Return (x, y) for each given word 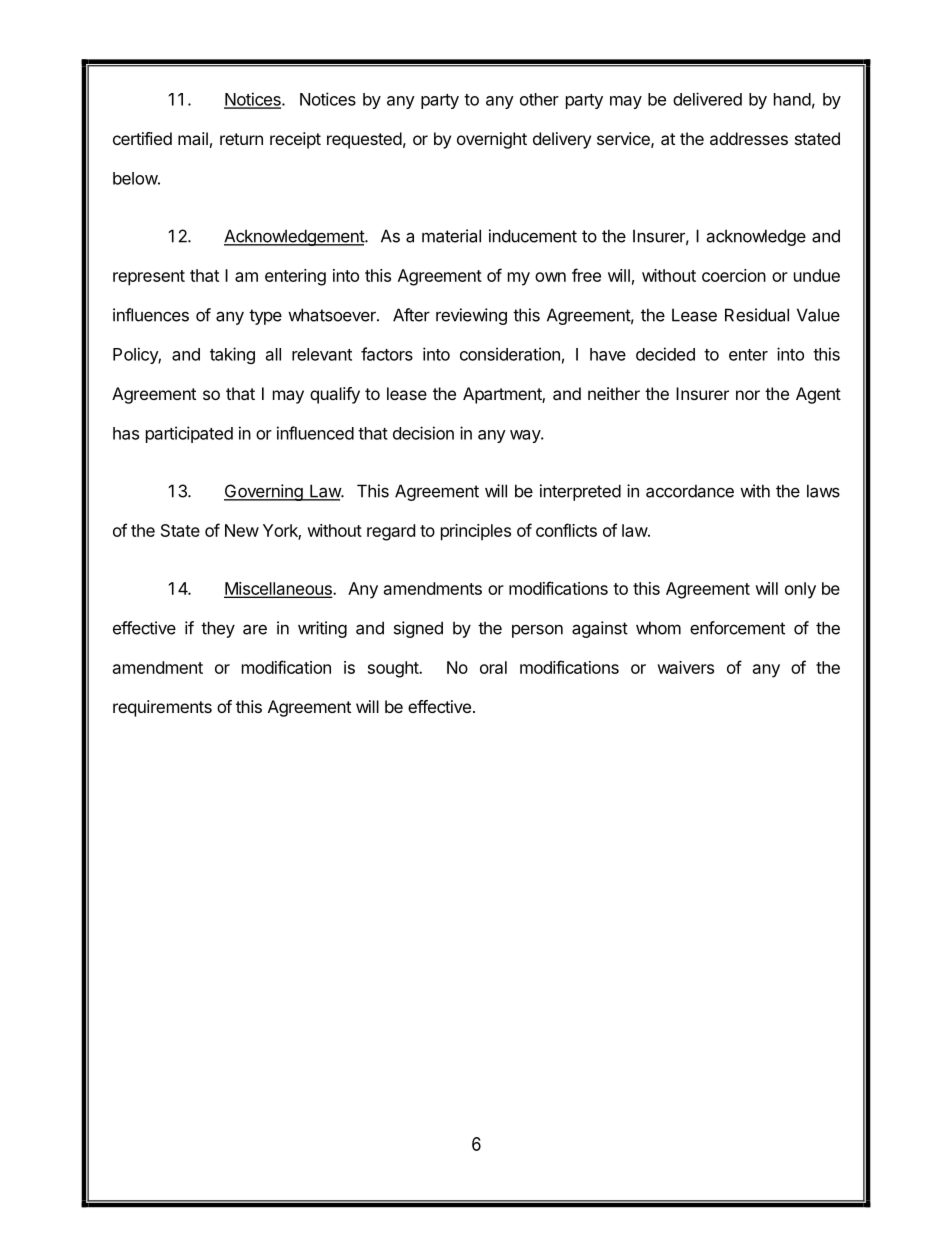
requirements (162, 708)
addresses (749, 138)
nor (748, 395)
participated (189, 434)
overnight (492, 140)
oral (493, 667)
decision (423, 433)
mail (193, 138)
